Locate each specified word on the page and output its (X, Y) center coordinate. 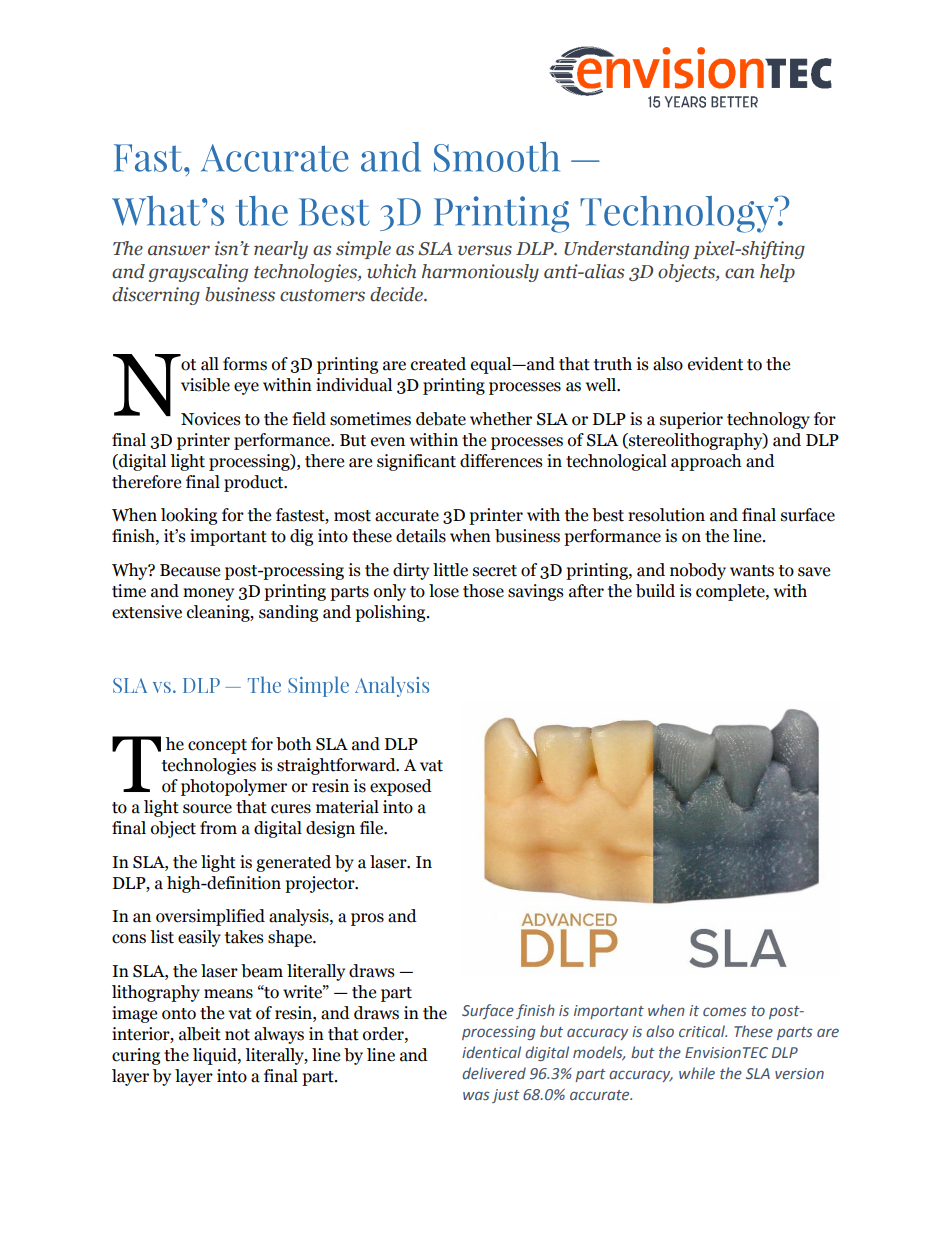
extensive (147, 612)
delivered (494, 1073)
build (655, 591)
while (697, 1073)
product (255, 483)
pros (367, 919)
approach (706, 462)
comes (725, 1011)
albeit (200, 1034)
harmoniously (480, 273)
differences (501, 461)
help (777, 273)
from (218, 828)
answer (179, 250)
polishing (391, 613)
